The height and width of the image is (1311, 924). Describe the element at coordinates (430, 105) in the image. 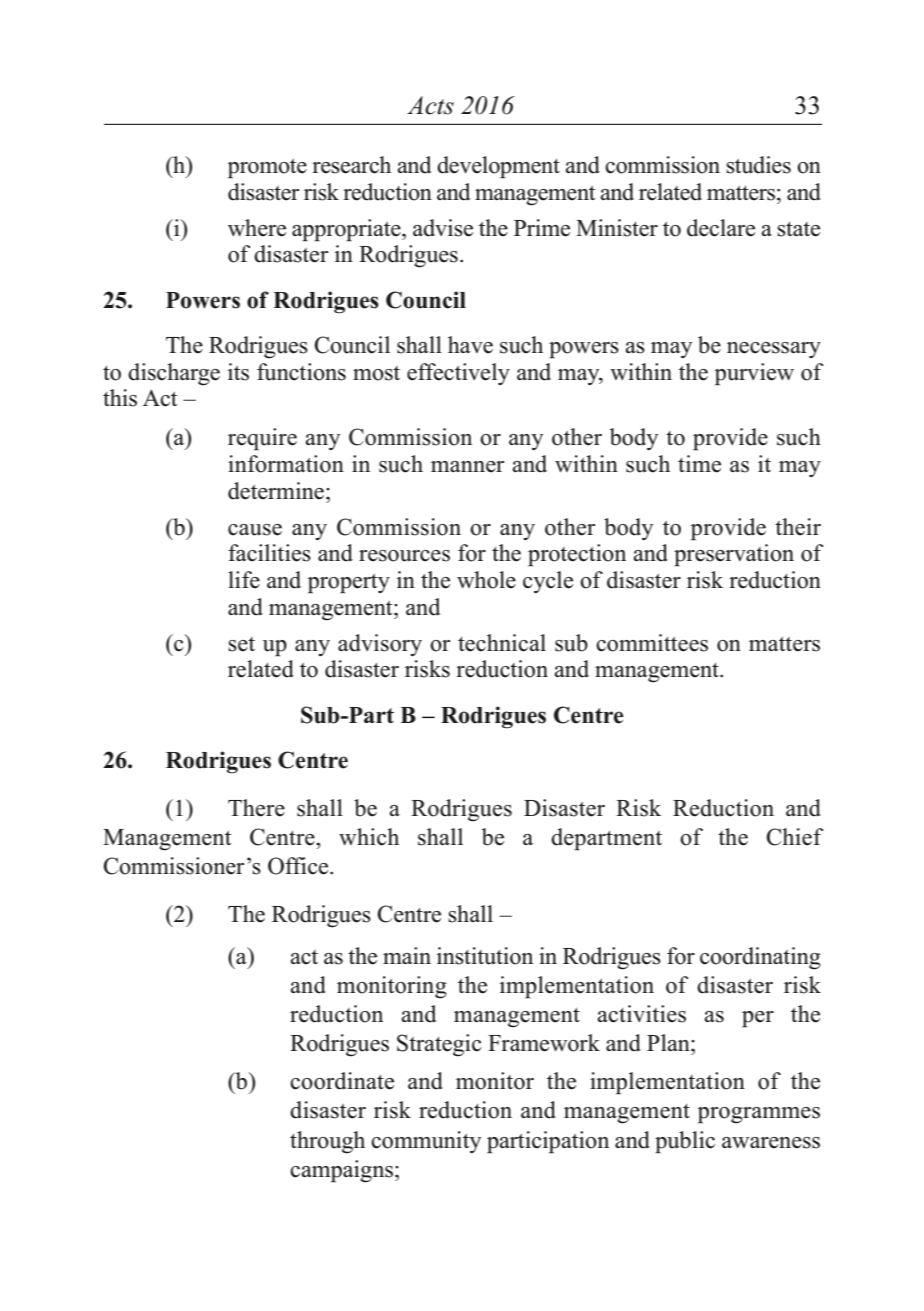

I see `Acts` at that location.
